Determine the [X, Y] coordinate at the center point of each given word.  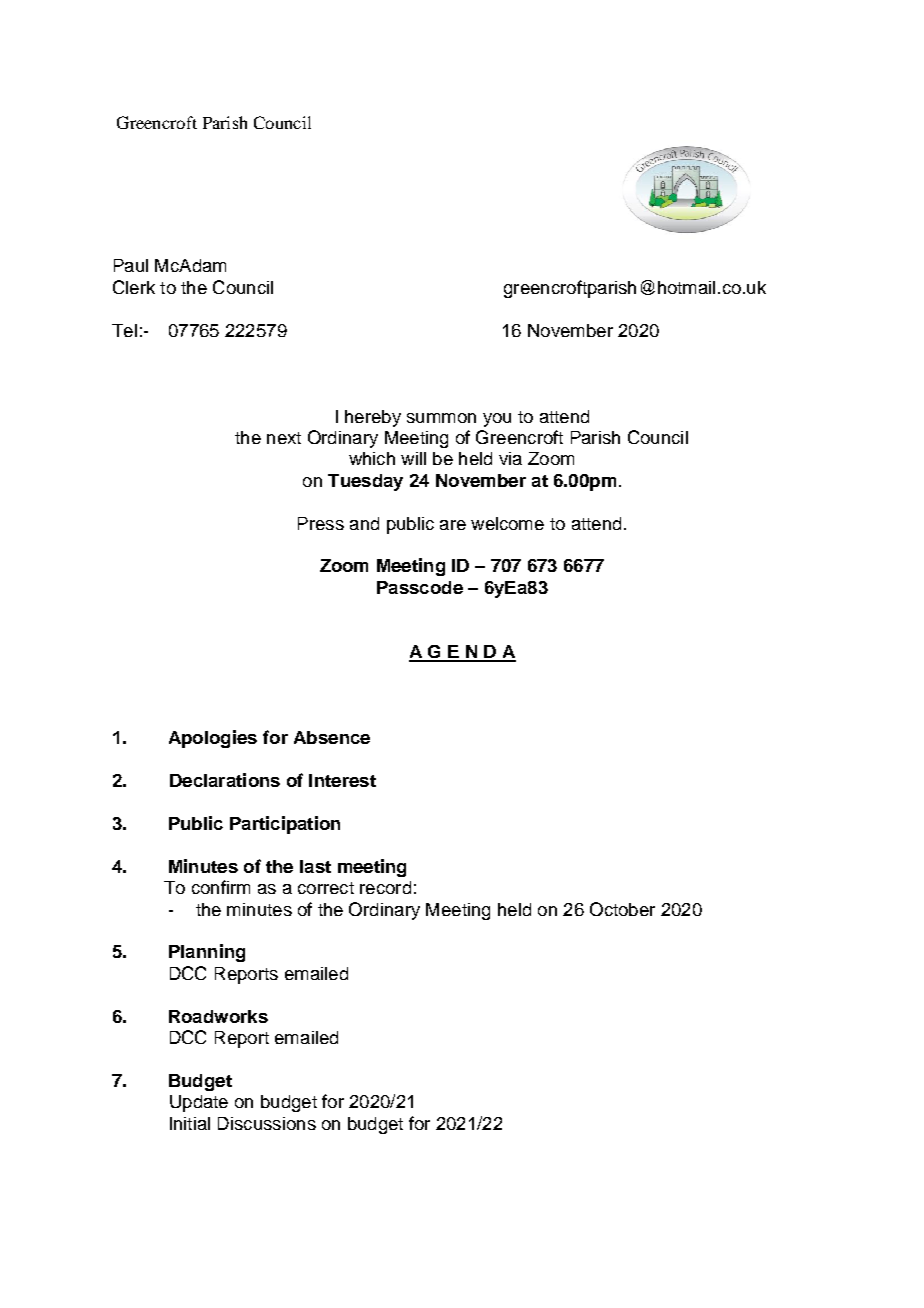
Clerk [134, 287]
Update [199, 1103]
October [622, 909]
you [497, 420]
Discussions [267, 1123]
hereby [373, 418]
